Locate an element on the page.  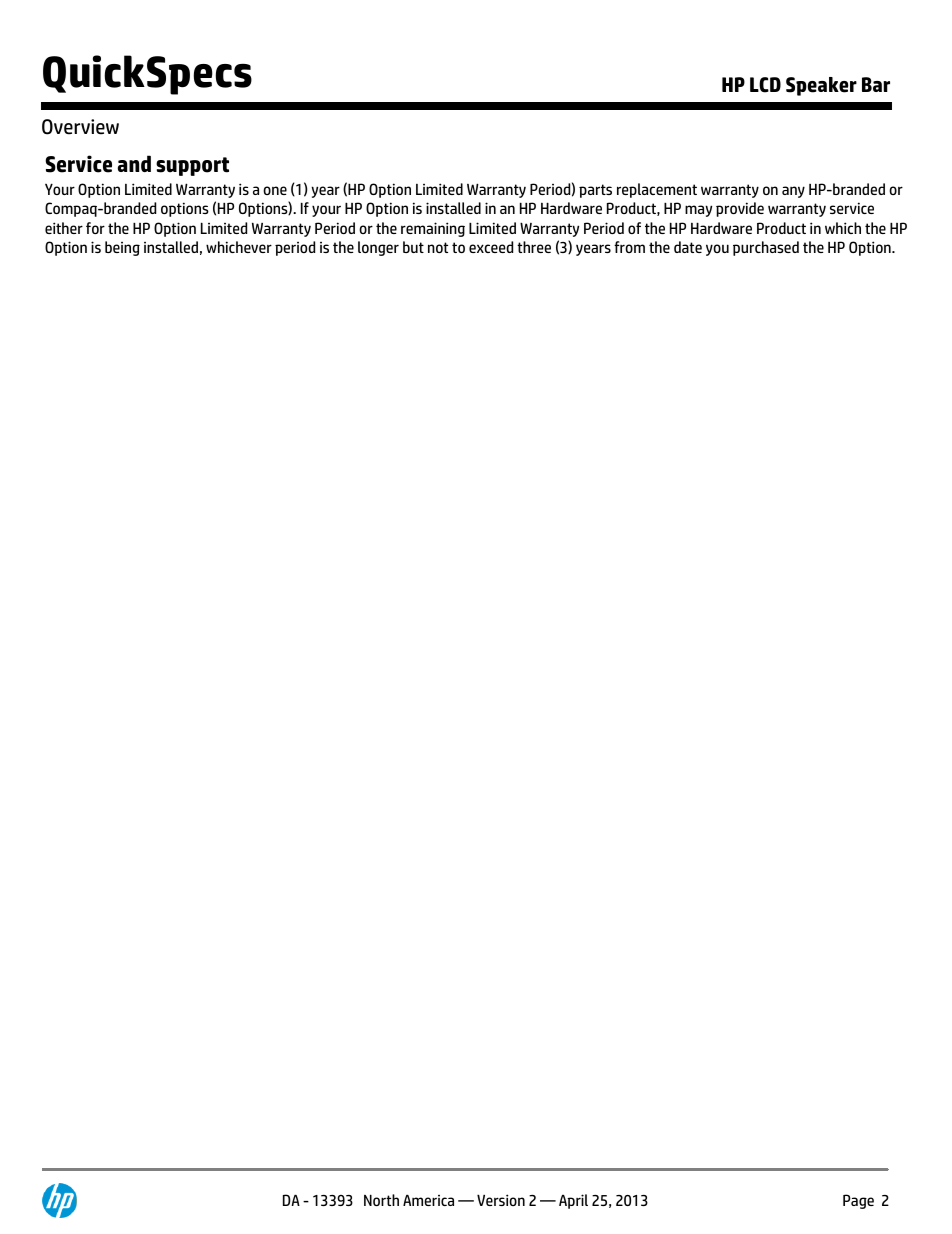
LCD is located at coordinates (765, 85).
